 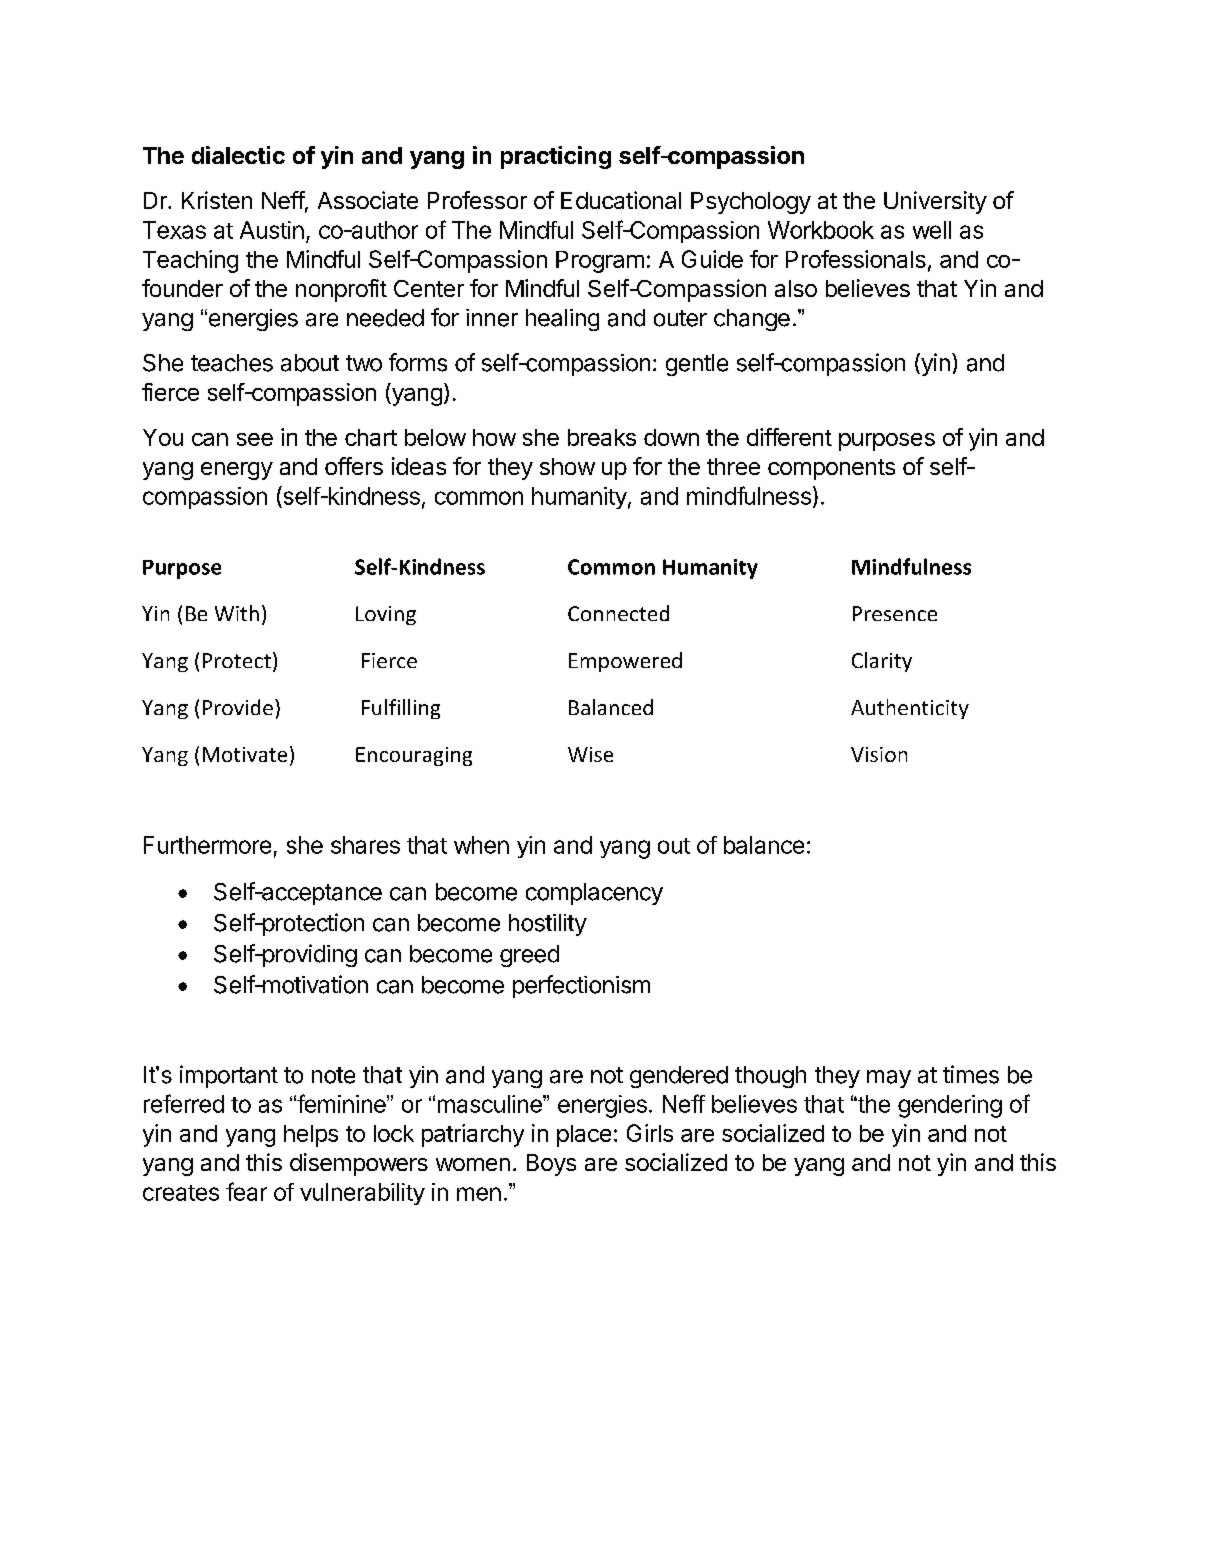 What do you see at coordinates (551, 1165) in the screenshot?
I see `Boys` at bounding box center [551, 1165].
